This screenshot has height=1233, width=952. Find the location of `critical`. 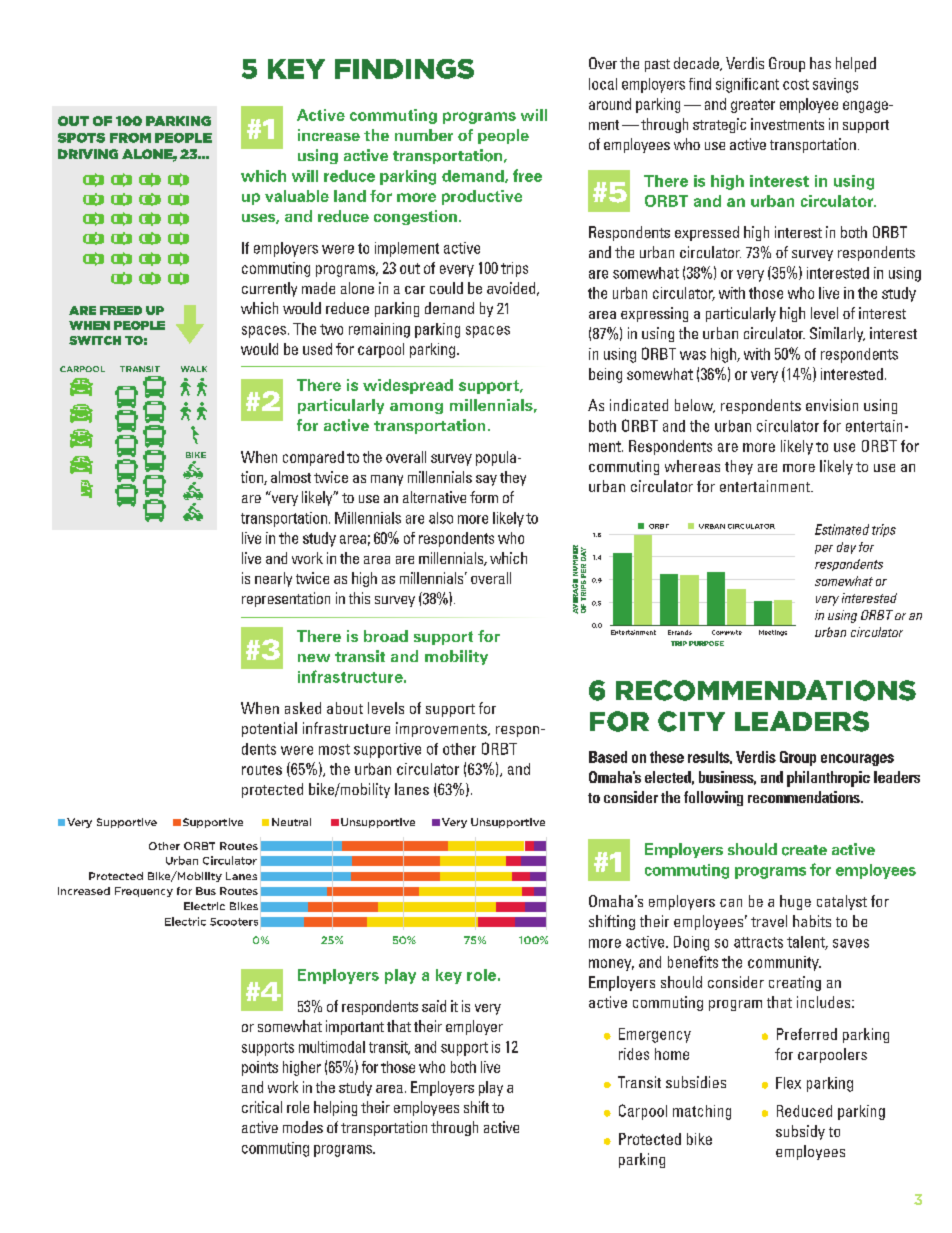

critical is located at coordinates (262, 1107).
